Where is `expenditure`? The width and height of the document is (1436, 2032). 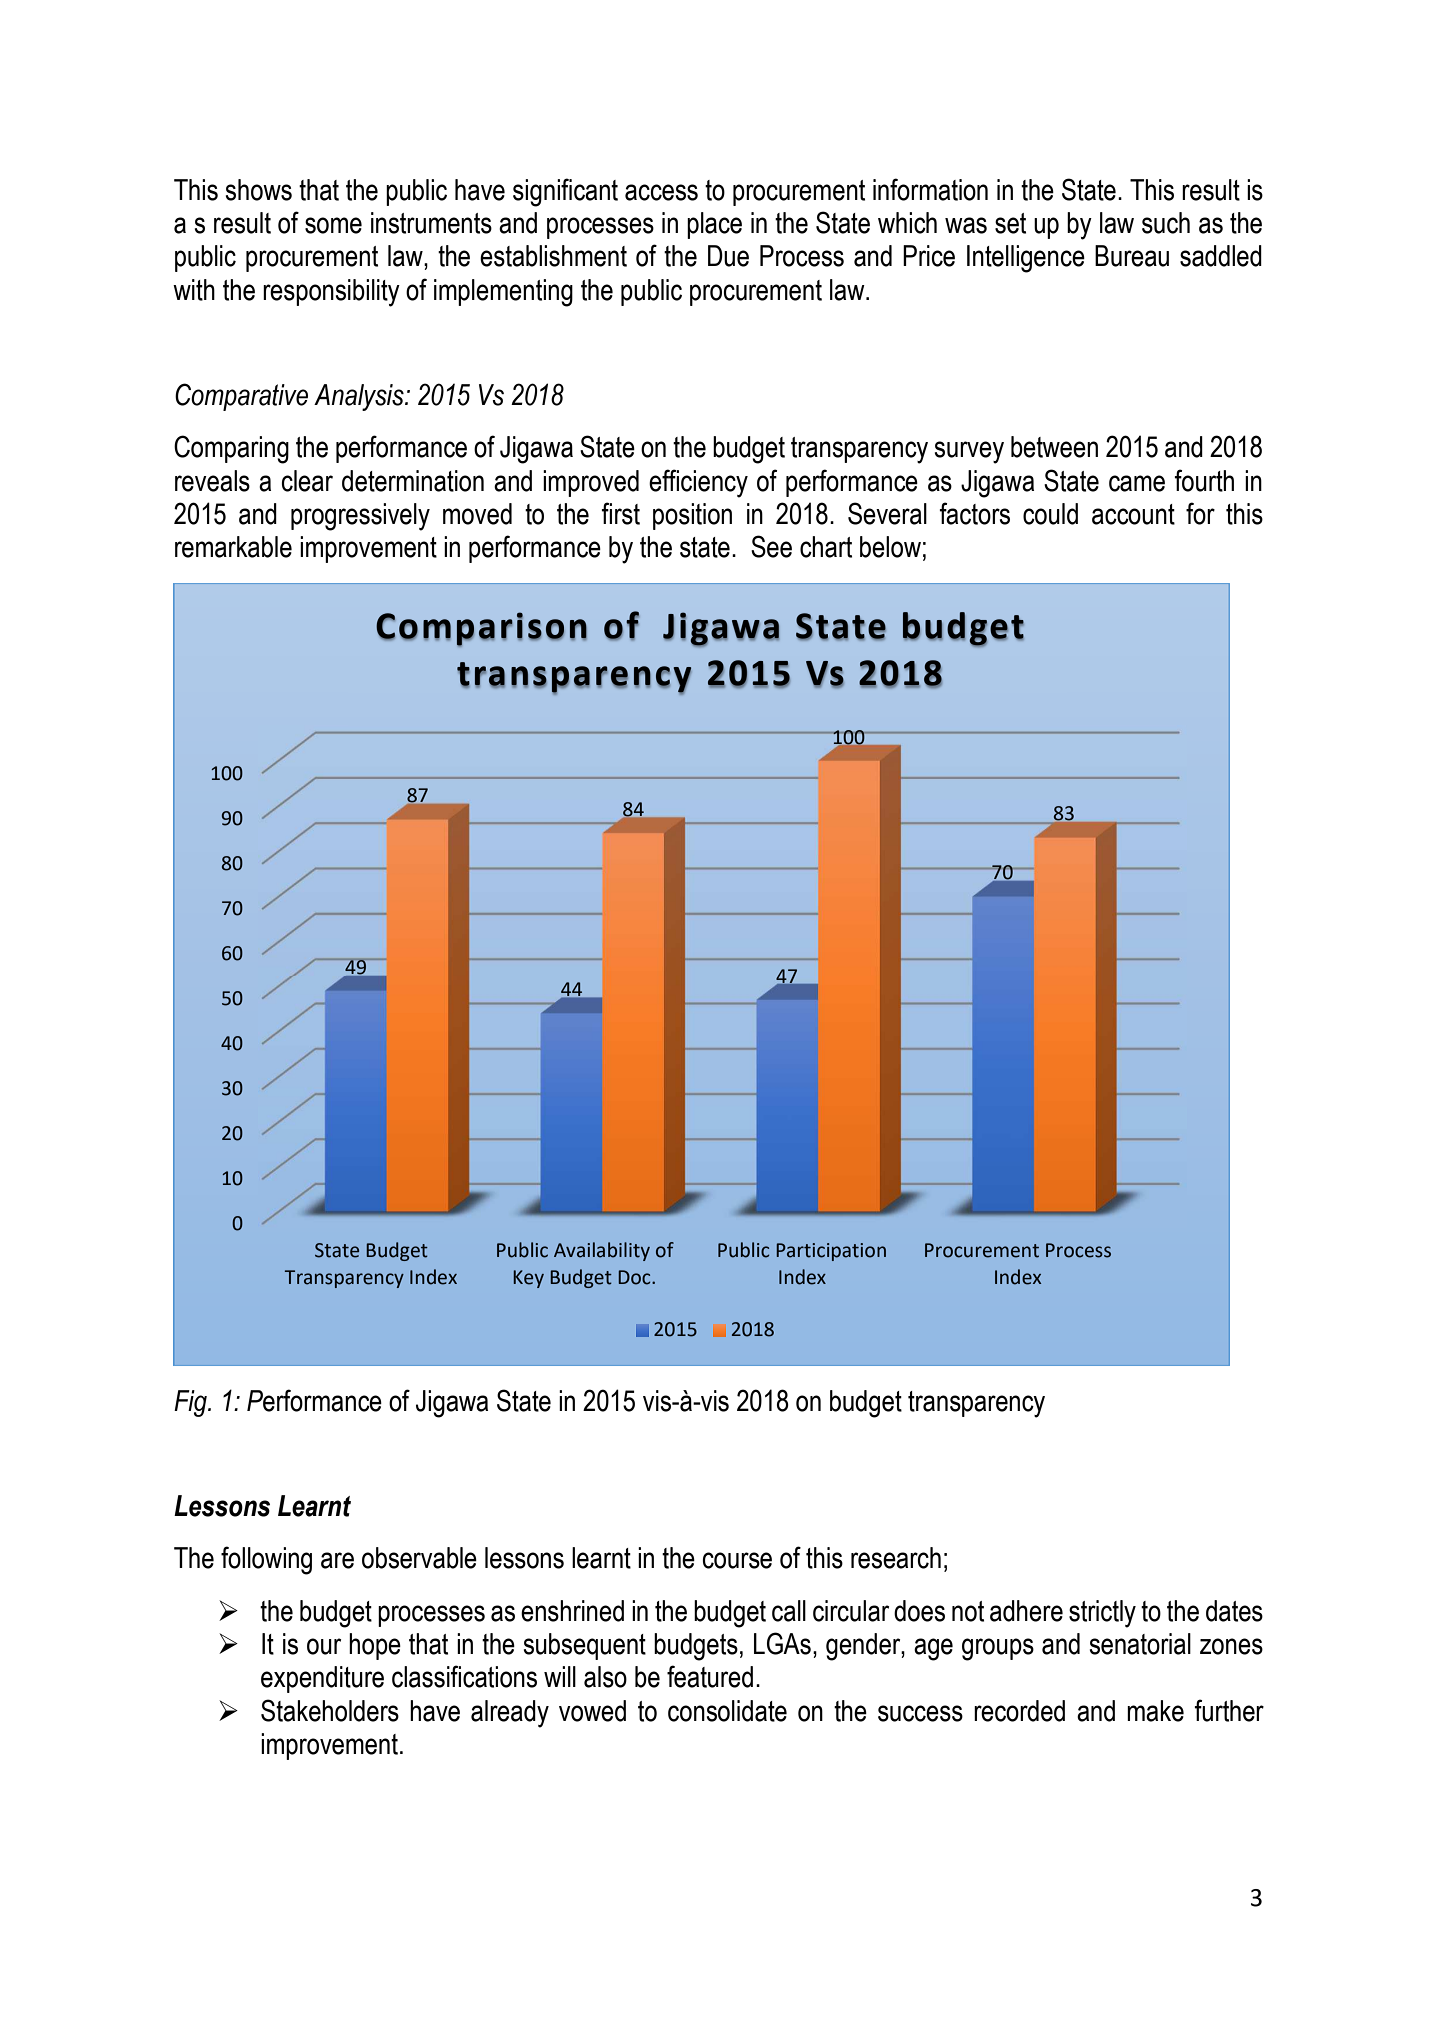
expenditure is located at coordinates (322, 1679).
